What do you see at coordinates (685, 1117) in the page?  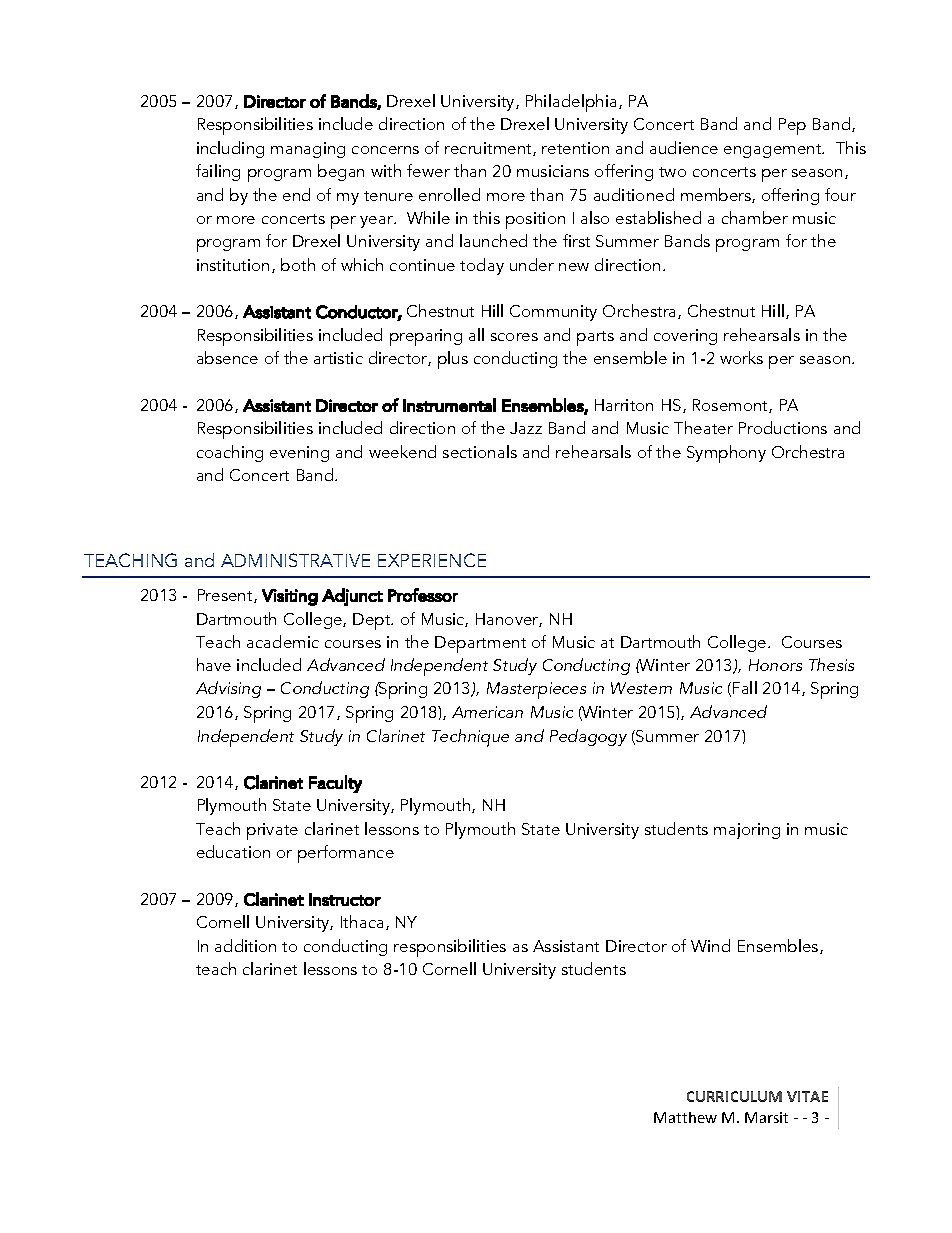 I see `Matthew` at bounding box center [685, 1117].
